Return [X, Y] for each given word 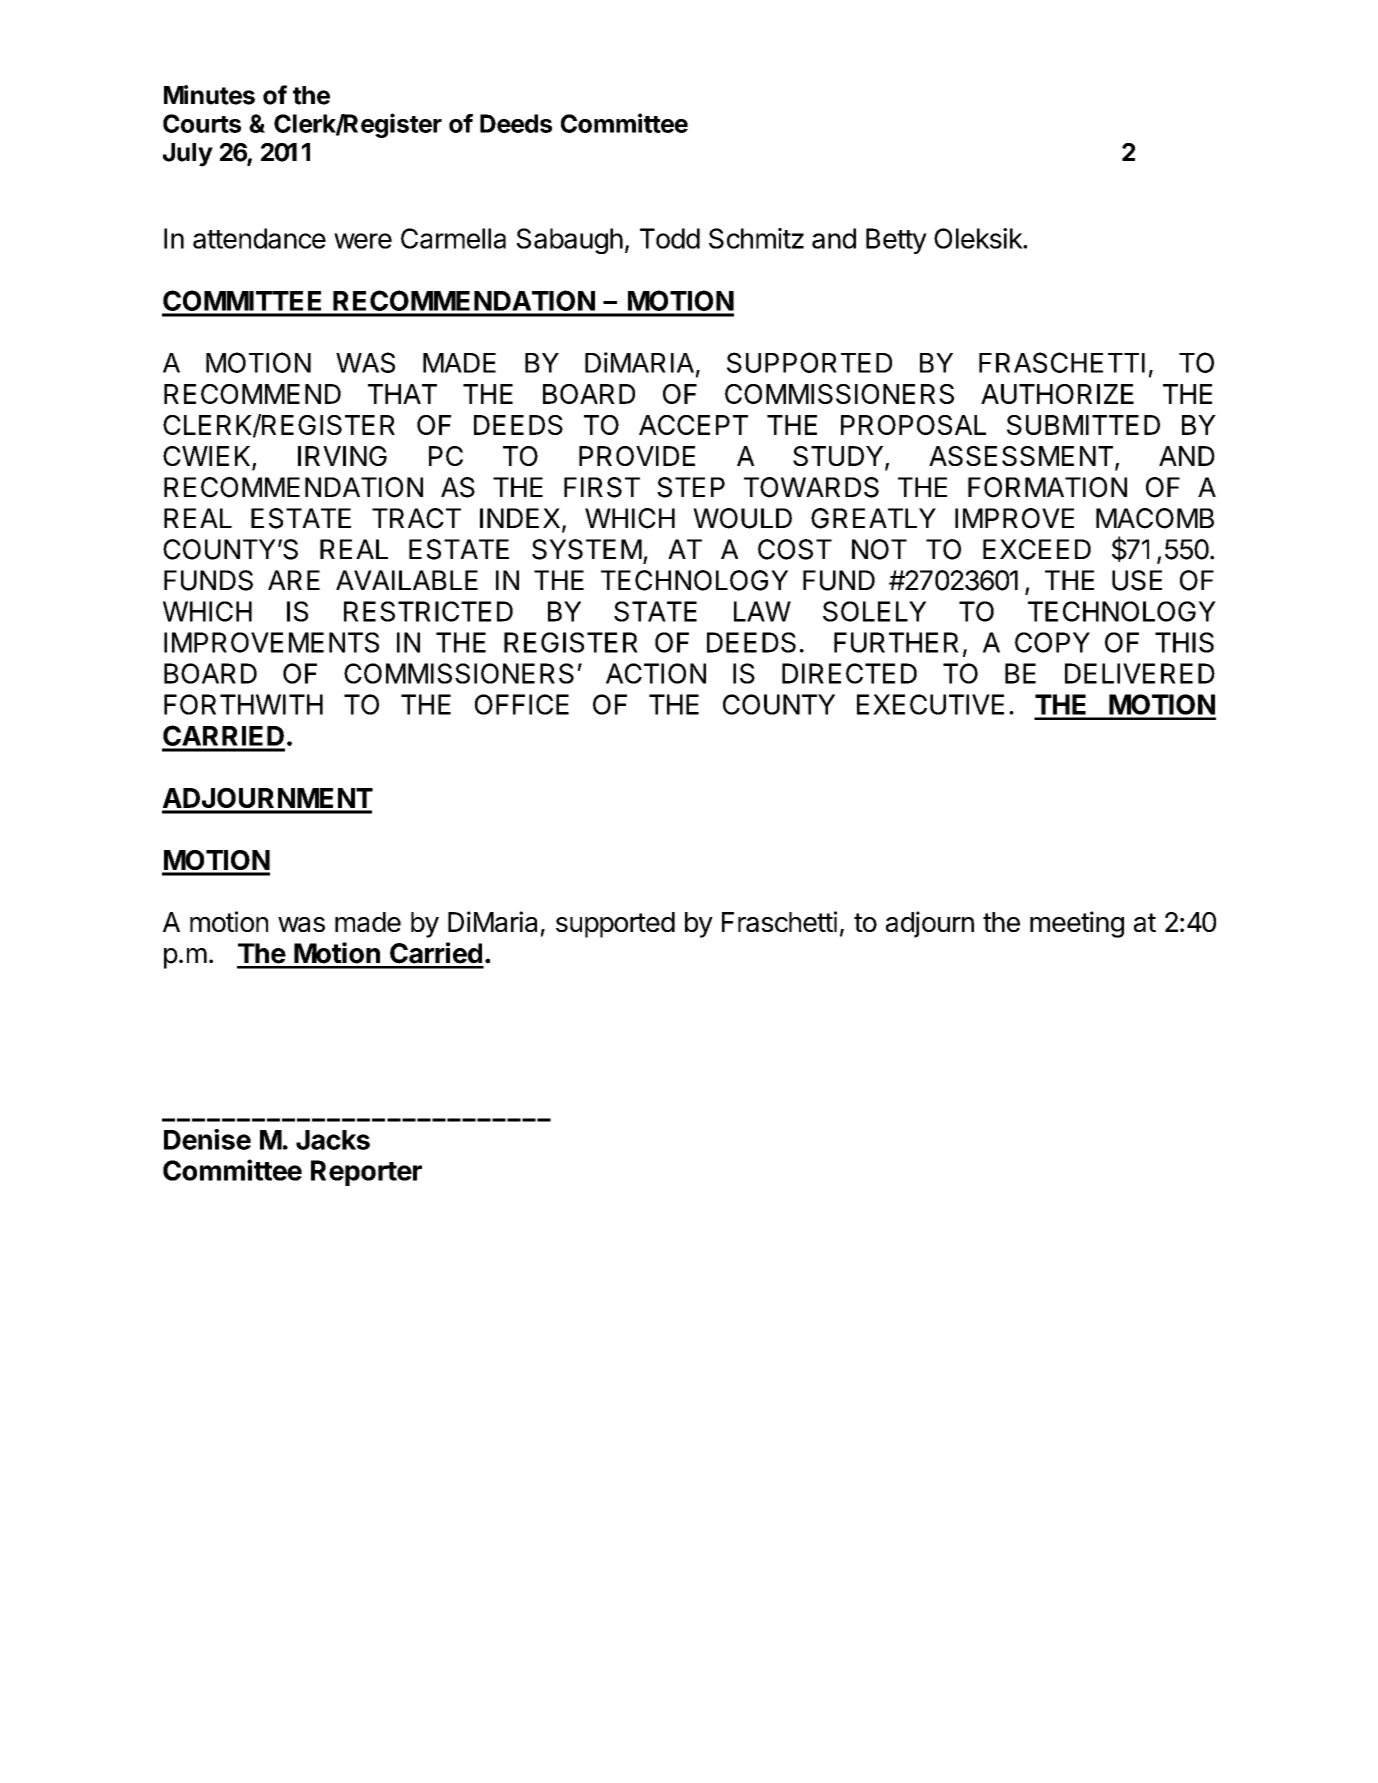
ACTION [656, 673]
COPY [1052, 642]
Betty [896, 241]
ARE [294, 580]
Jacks [333, 1140]
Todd [670, 238]
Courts [202, 123]
